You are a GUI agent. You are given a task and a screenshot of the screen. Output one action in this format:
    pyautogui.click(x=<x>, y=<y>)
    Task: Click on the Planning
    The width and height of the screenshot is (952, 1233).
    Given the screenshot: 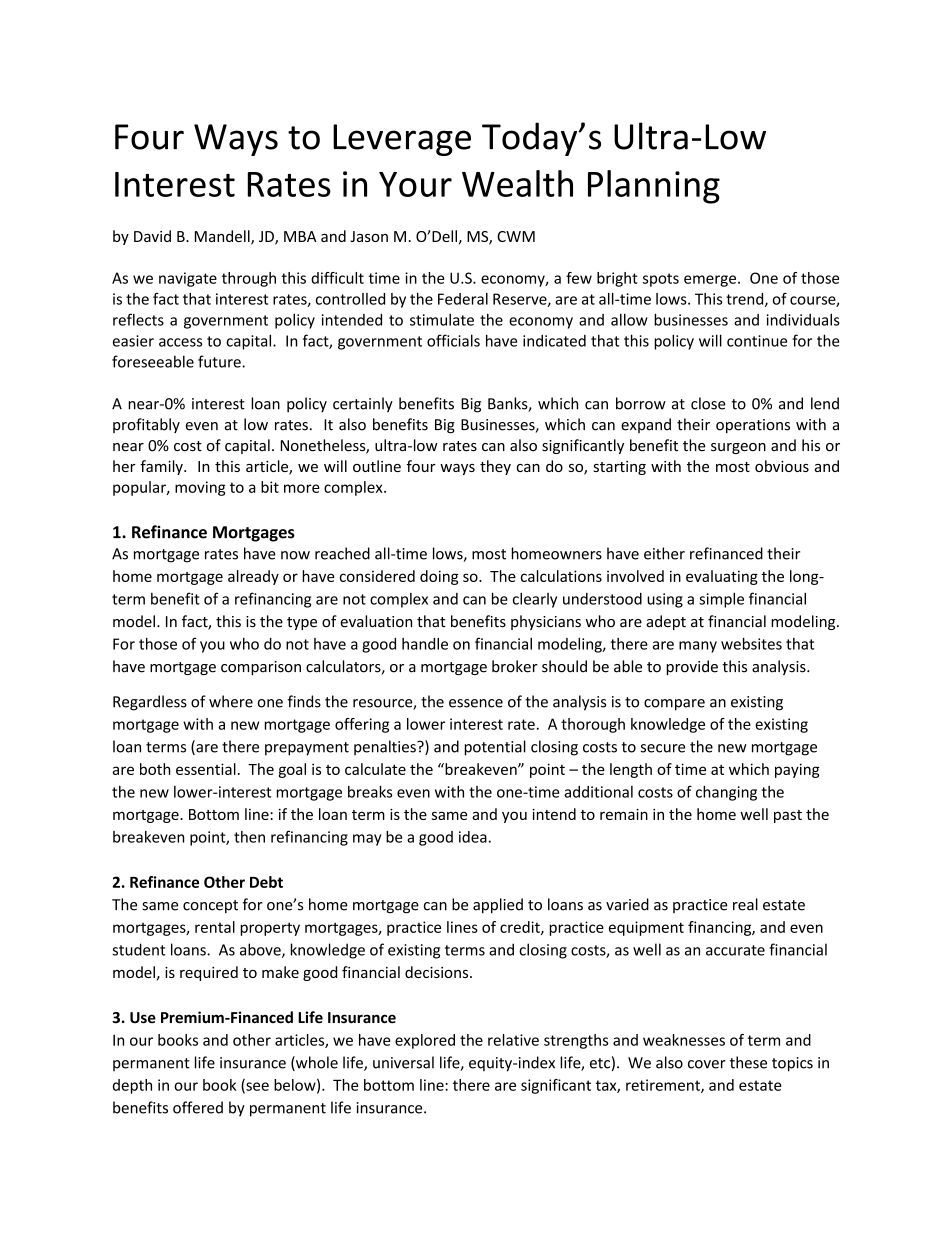 What is the action you would take?
    pyautogui.click(x=654, y=187)
